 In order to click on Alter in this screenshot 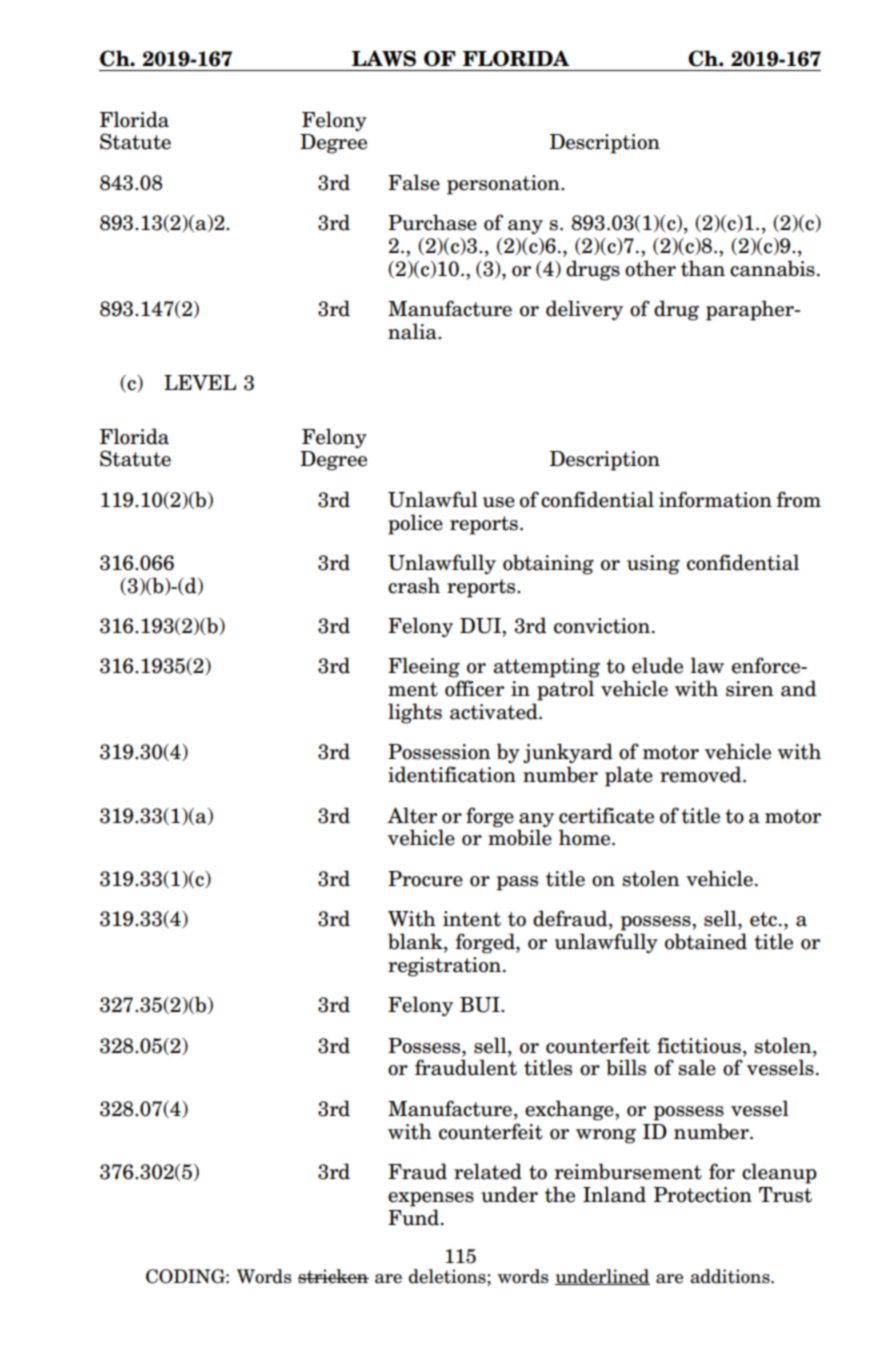, I will do `click(412, 815)`.
